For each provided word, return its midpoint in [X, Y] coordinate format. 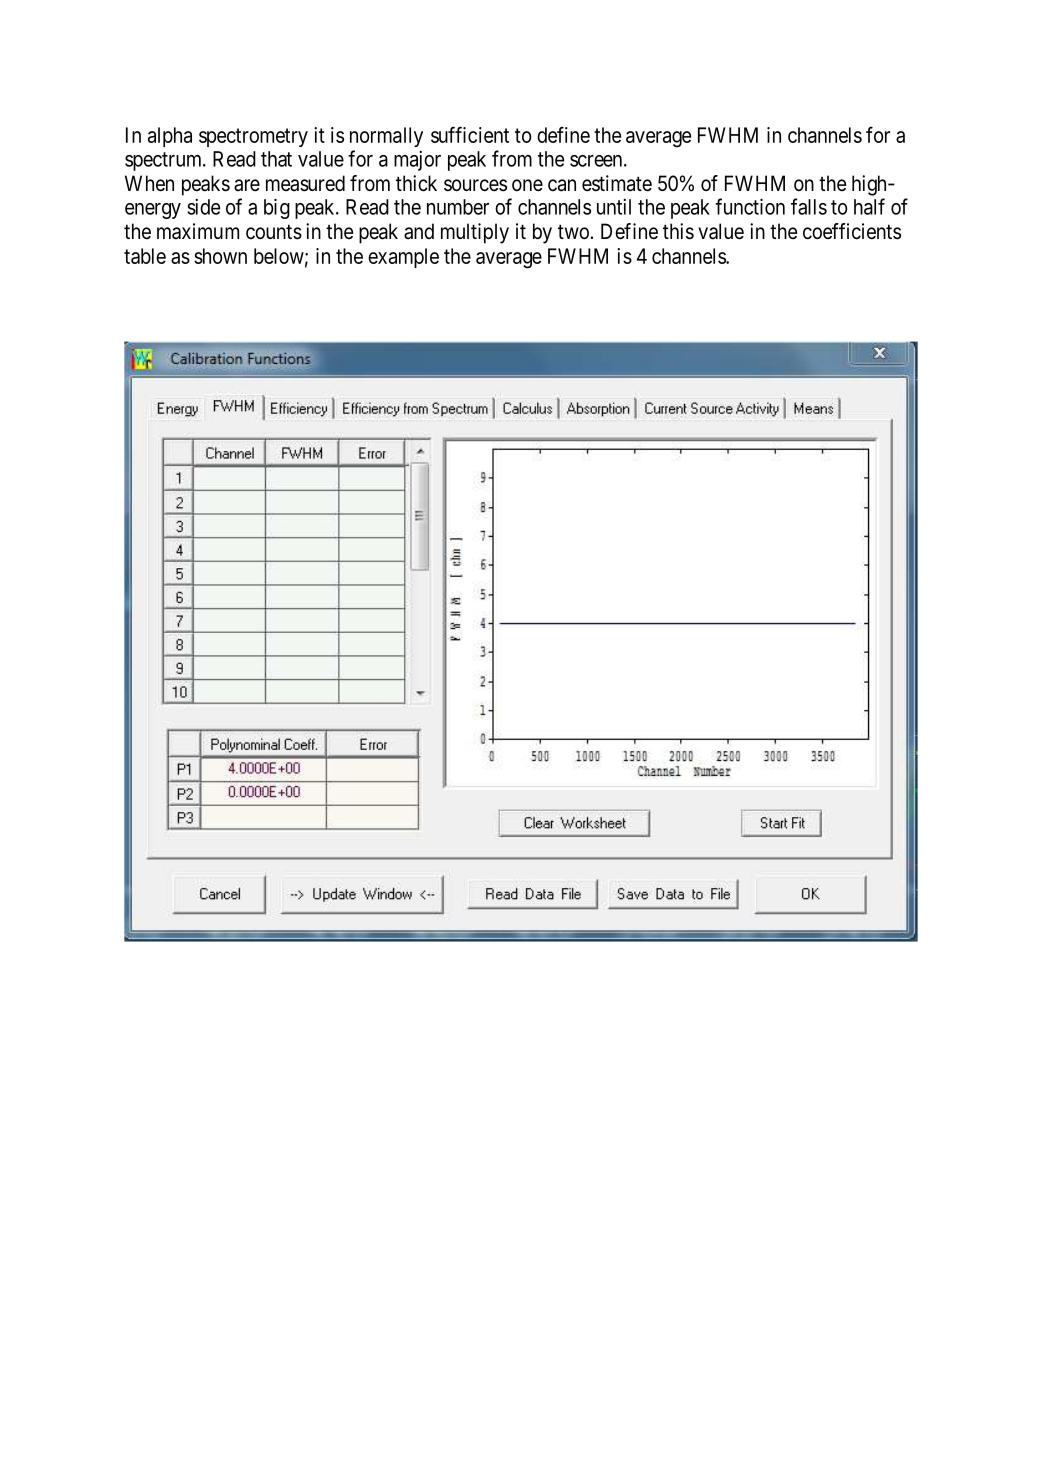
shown [220, 256]
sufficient [470, 134]
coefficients [852, 231]
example [403, 258]
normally [386, 137]
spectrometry [253, 137]
